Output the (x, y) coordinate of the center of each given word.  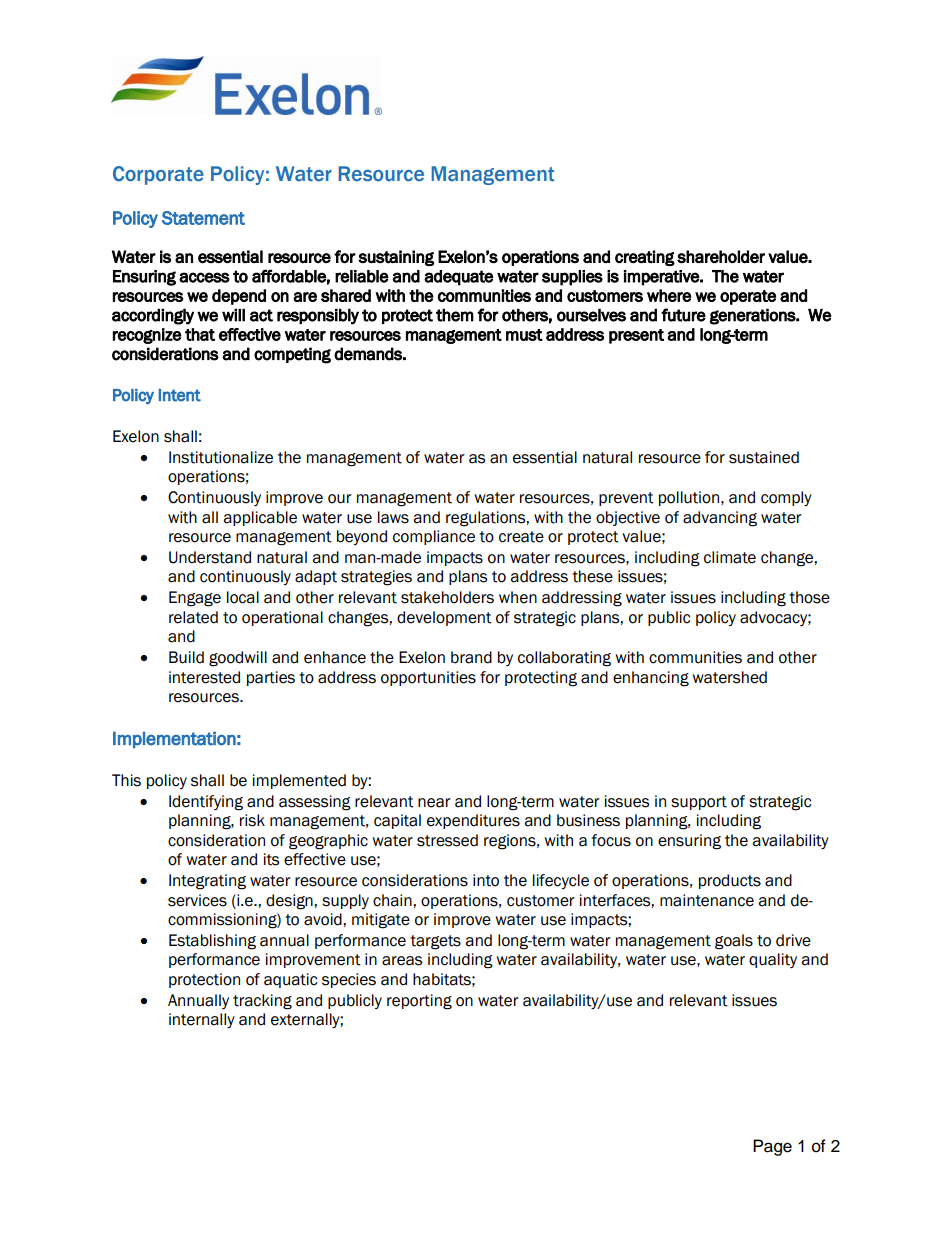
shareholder (721, 257)
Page (772, 1147)
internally (202, 1020)
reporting (419, 1002)
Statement (203, 218)
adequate (458, 278)
